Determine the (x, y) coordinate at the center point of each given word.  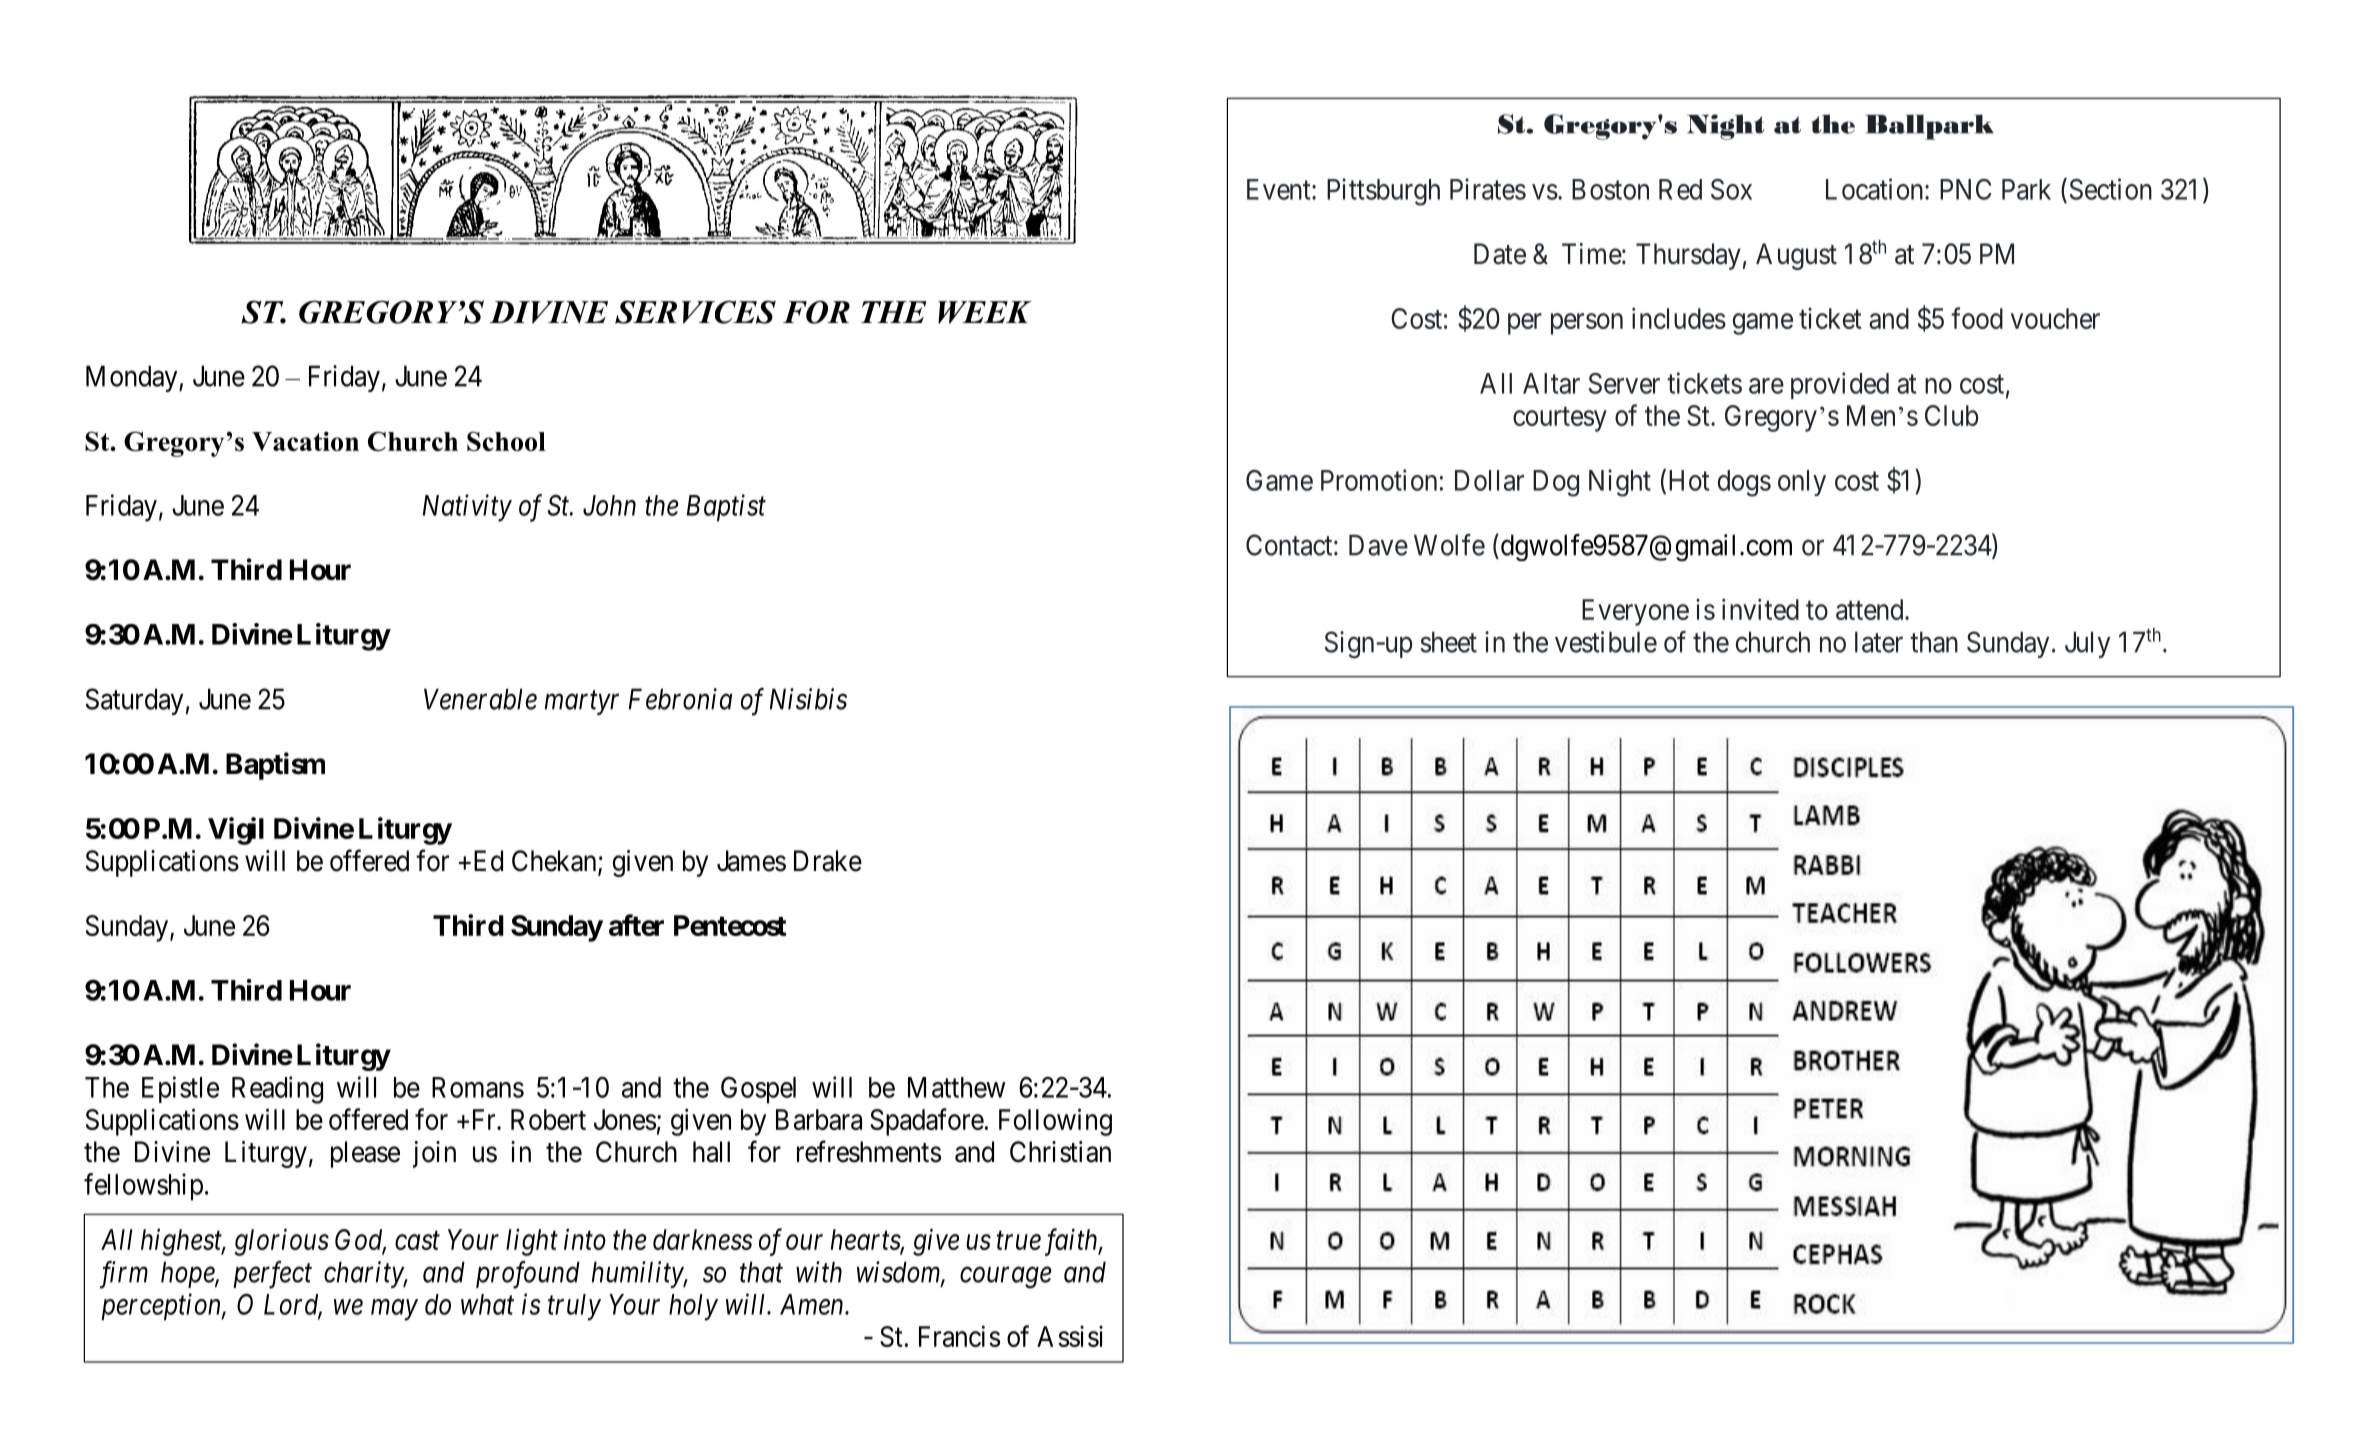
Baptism (275, 766)
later (1879, 642)
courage (1006, 1278)
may (394, 1310)
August (1796, 256)
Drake (828, 861)
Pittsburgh (1383, 192)
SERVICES (695, 312)
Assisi (1070, 1336)
